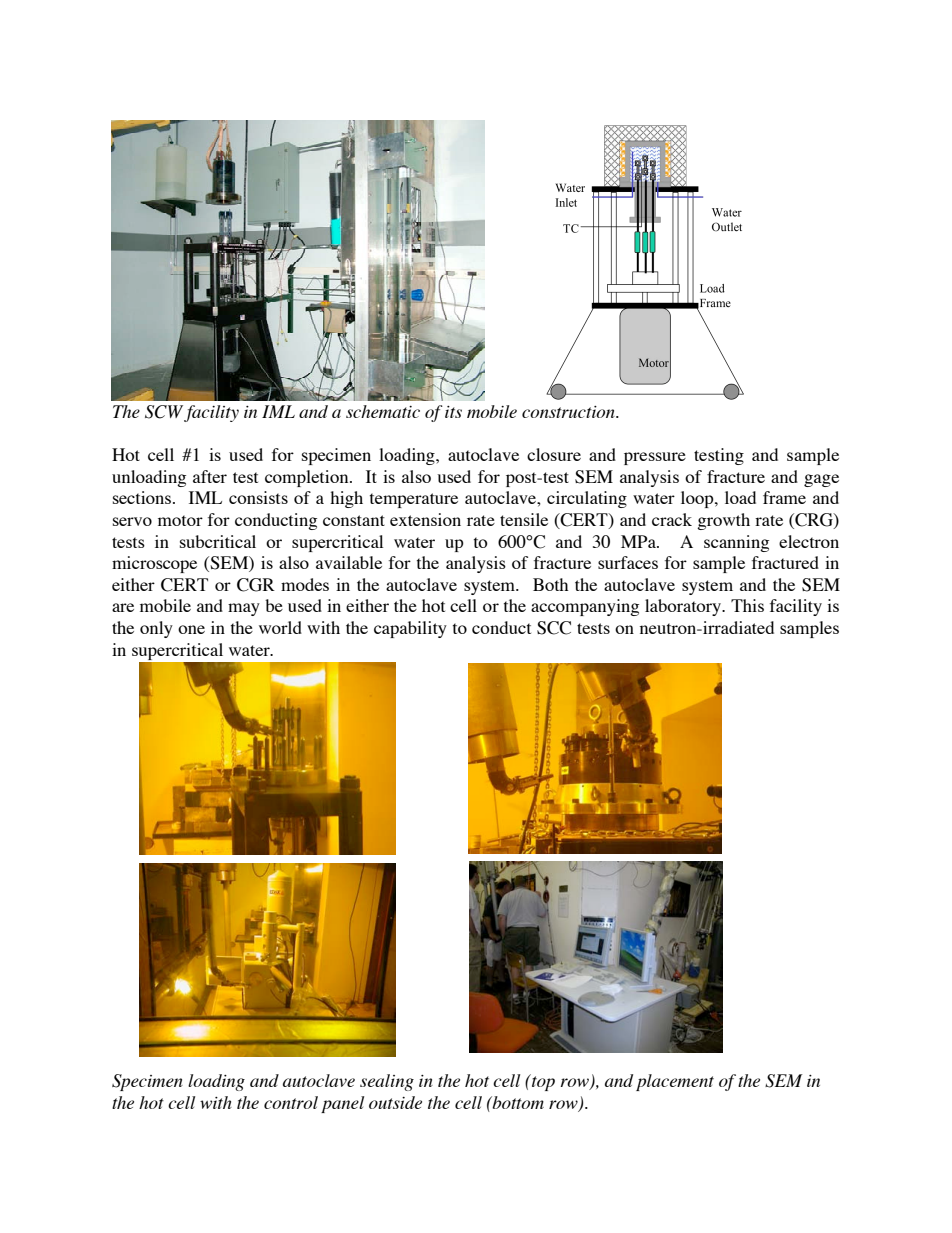 This page has width=952, height=1233. Describe the element at coordinates (191, 629) in the page. I see `one` at that location.
